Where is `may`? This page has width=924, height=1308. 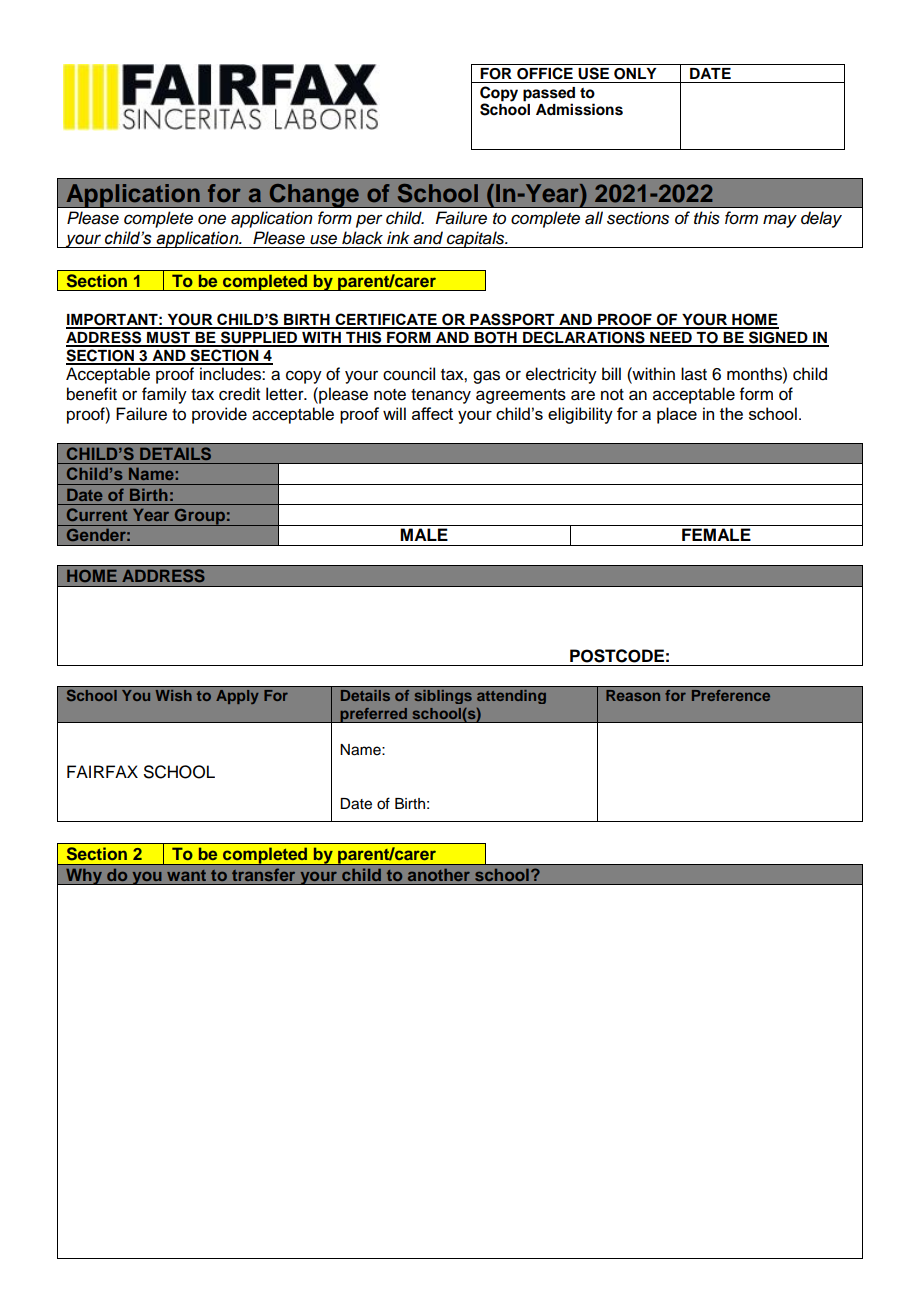 may is located at coordinates (780, 221).
